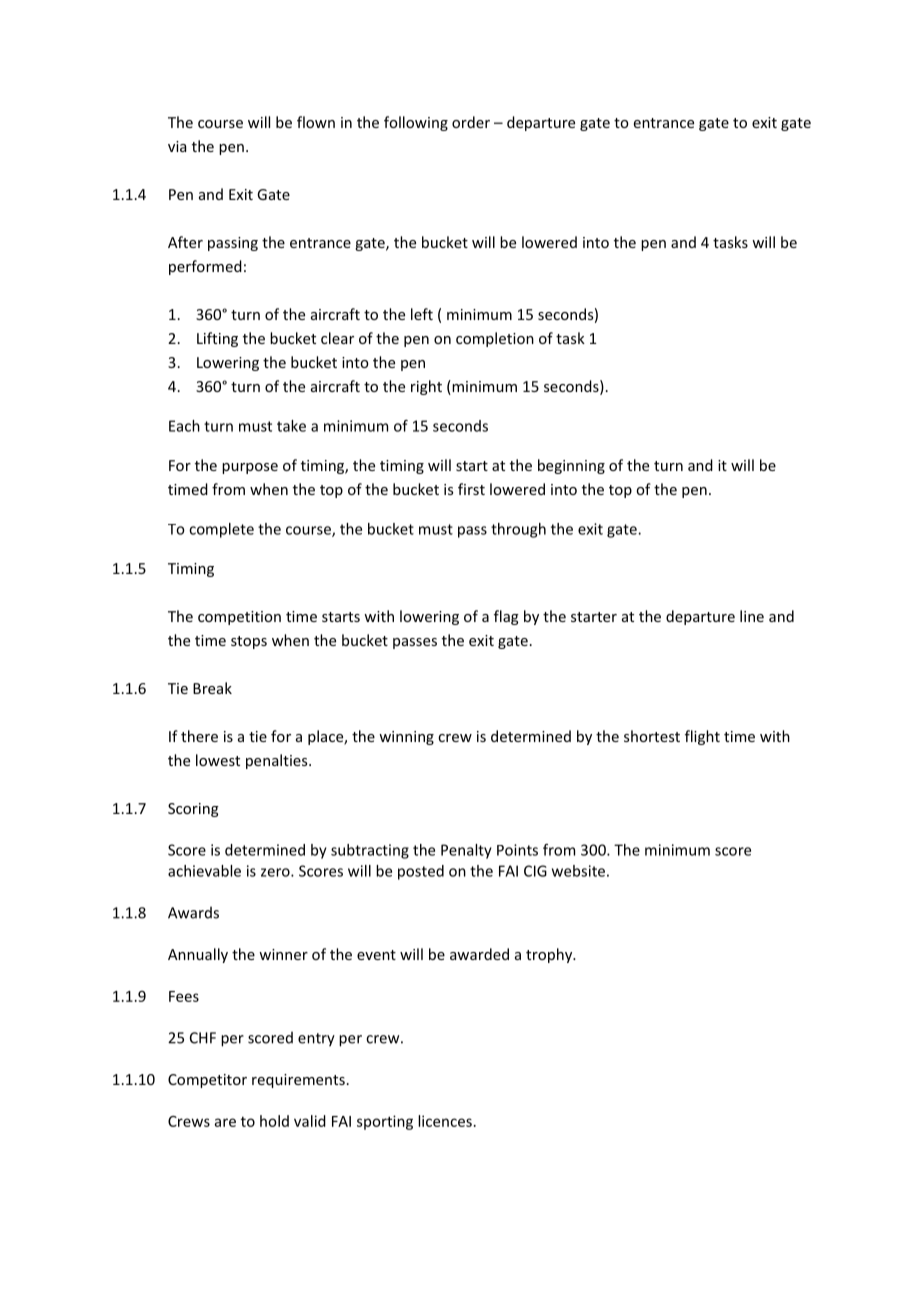  Describe the element at coordinates (752, 616) in the image. I see `line` at that location.
